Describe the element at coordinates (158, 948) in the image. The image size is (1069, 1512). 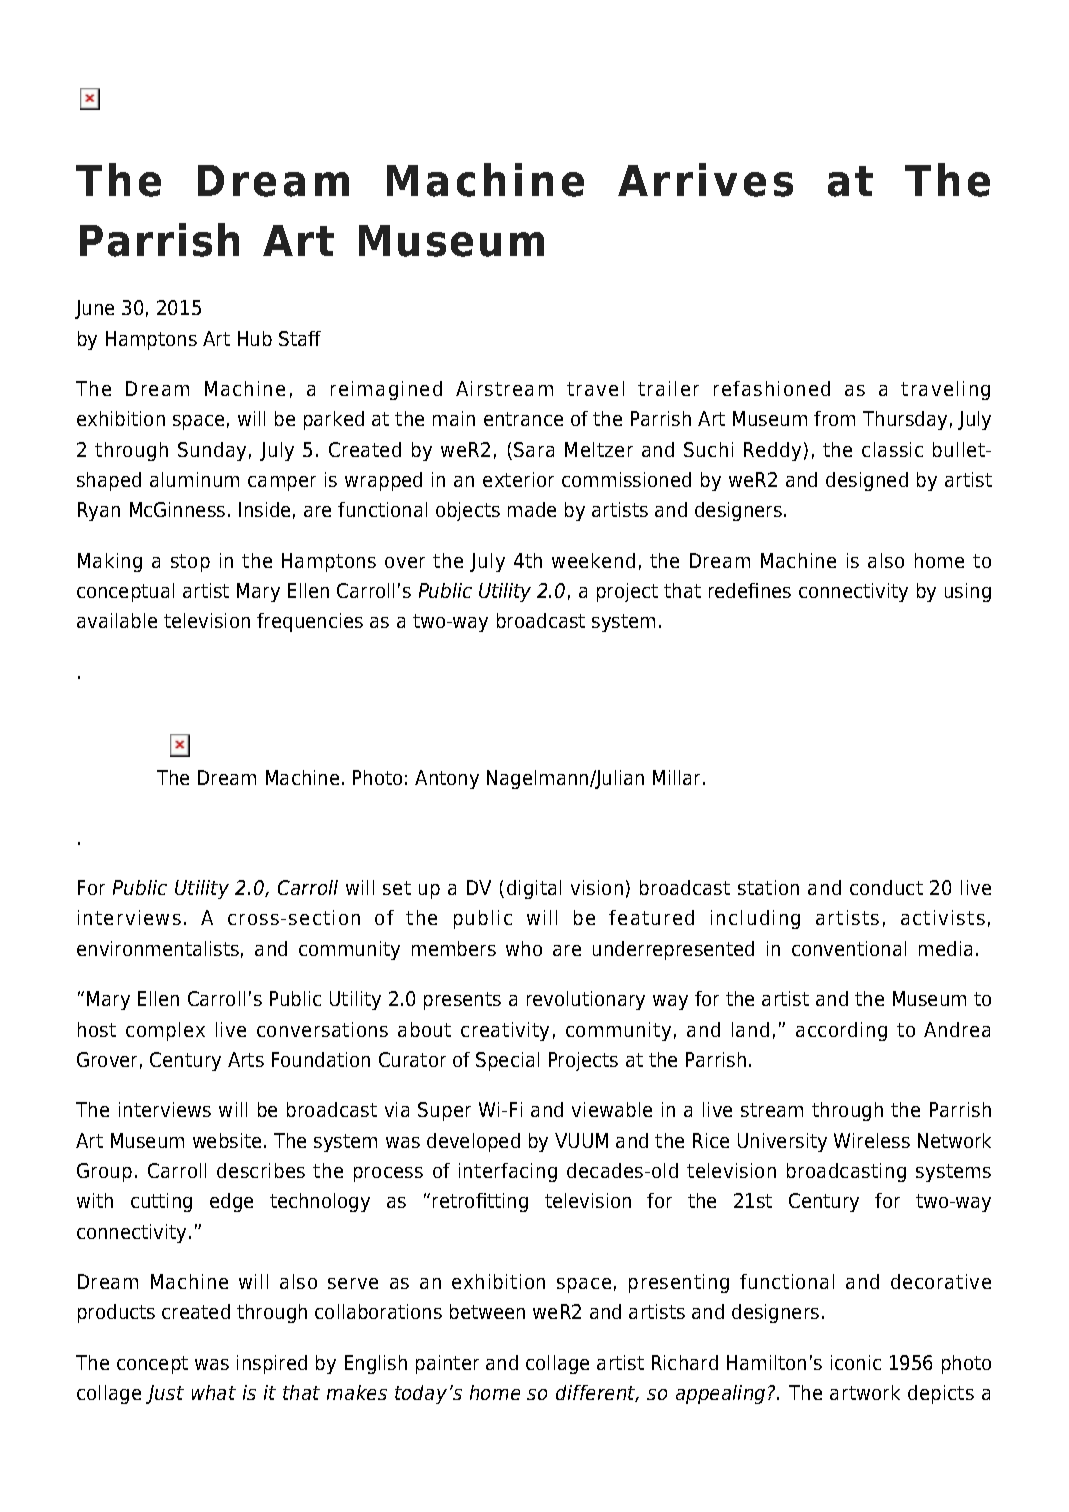
I see `environmentalists` at that location.
